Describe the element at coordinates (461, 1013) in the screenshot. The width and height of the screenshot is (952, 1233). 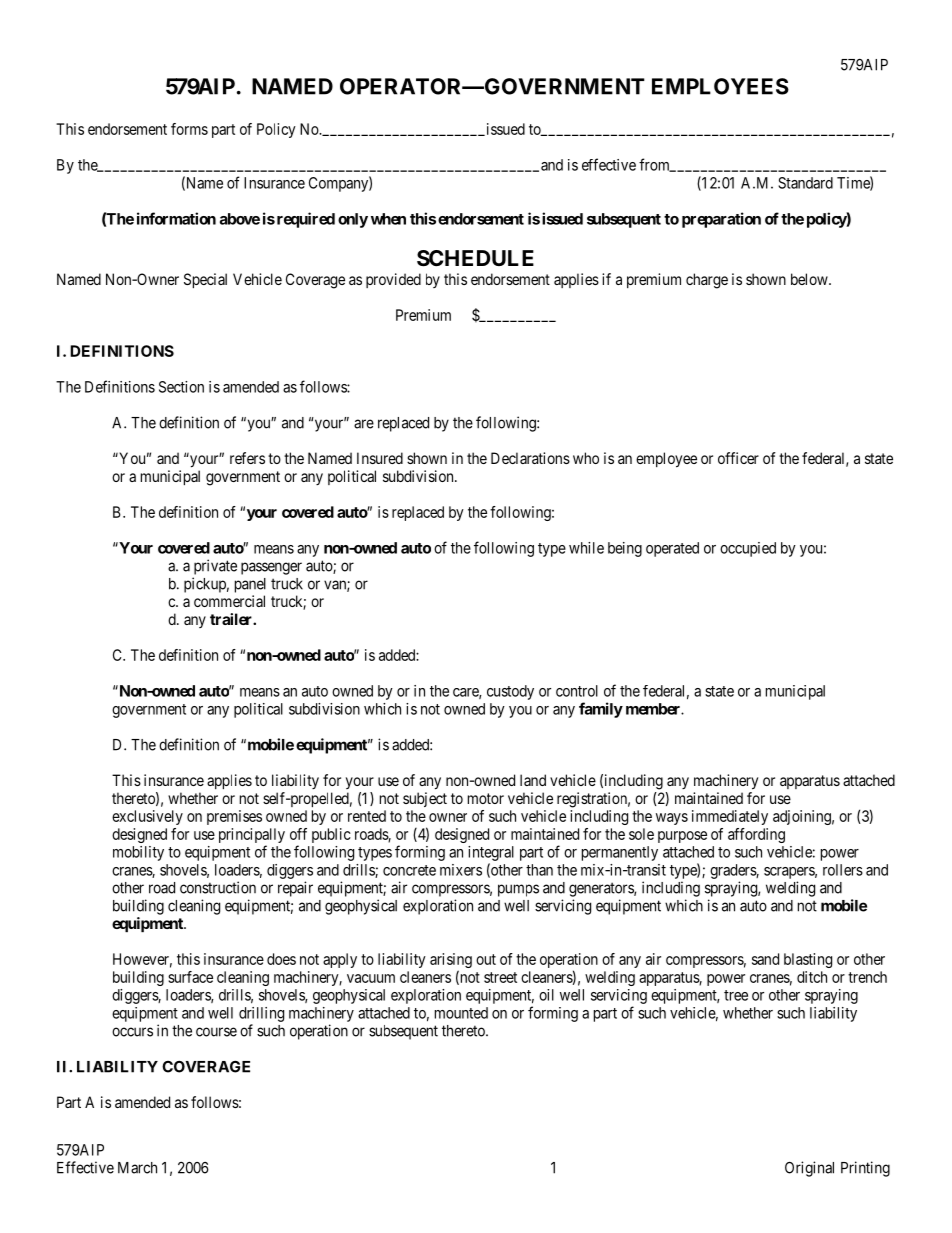
I see `mounted` at that location.
